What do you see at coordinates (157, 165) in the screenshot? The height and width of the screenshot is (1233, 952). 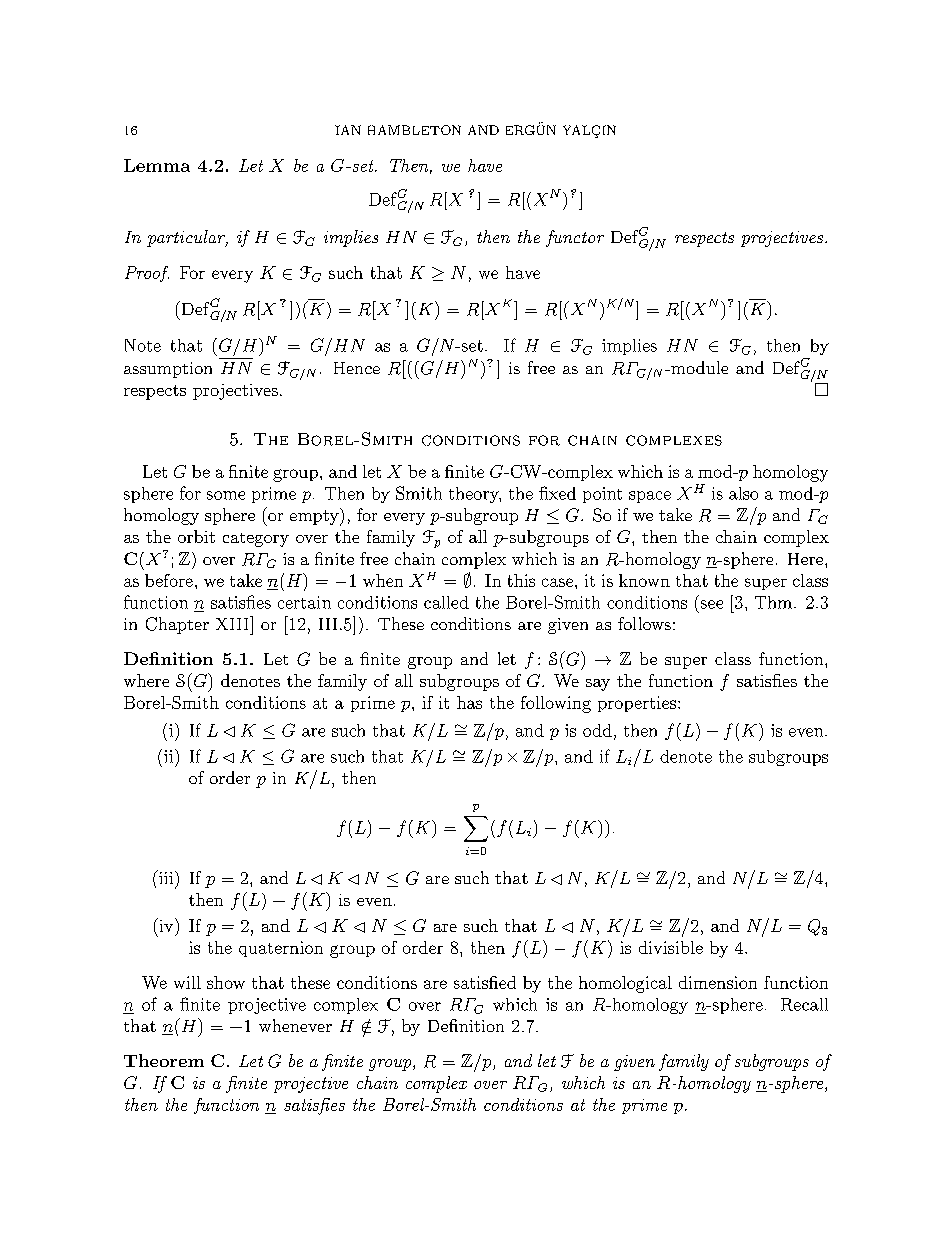 I see `Lemma` at bounding box center [157, 165].
